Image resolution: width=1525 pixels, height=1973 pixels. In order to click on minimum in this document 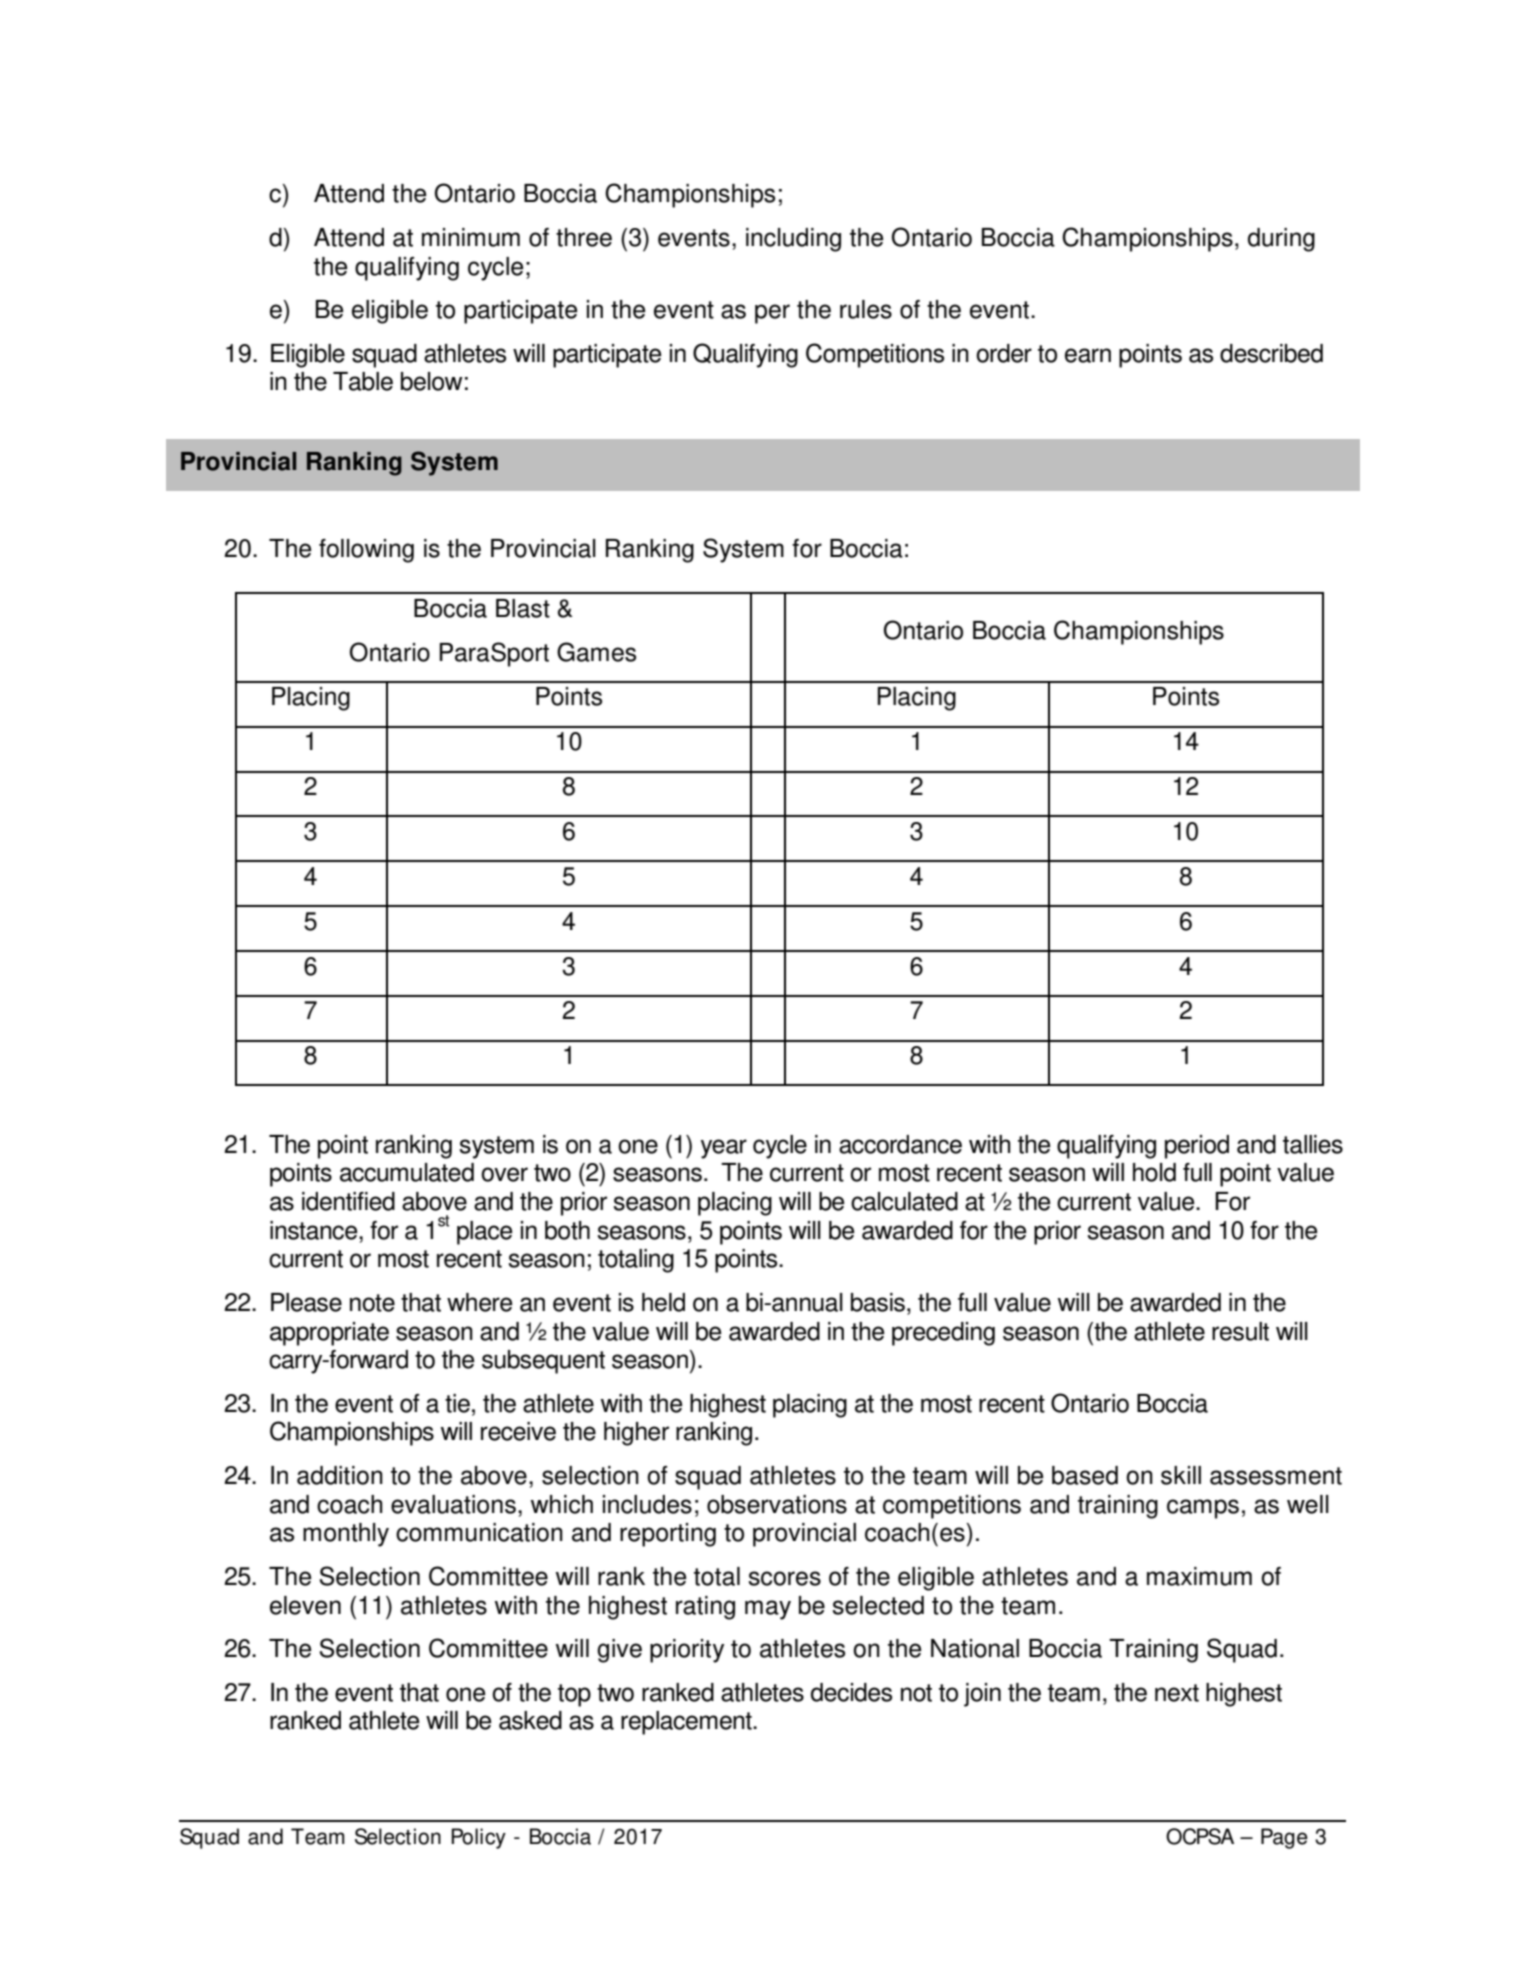, I will do `click(471, 237)`.
